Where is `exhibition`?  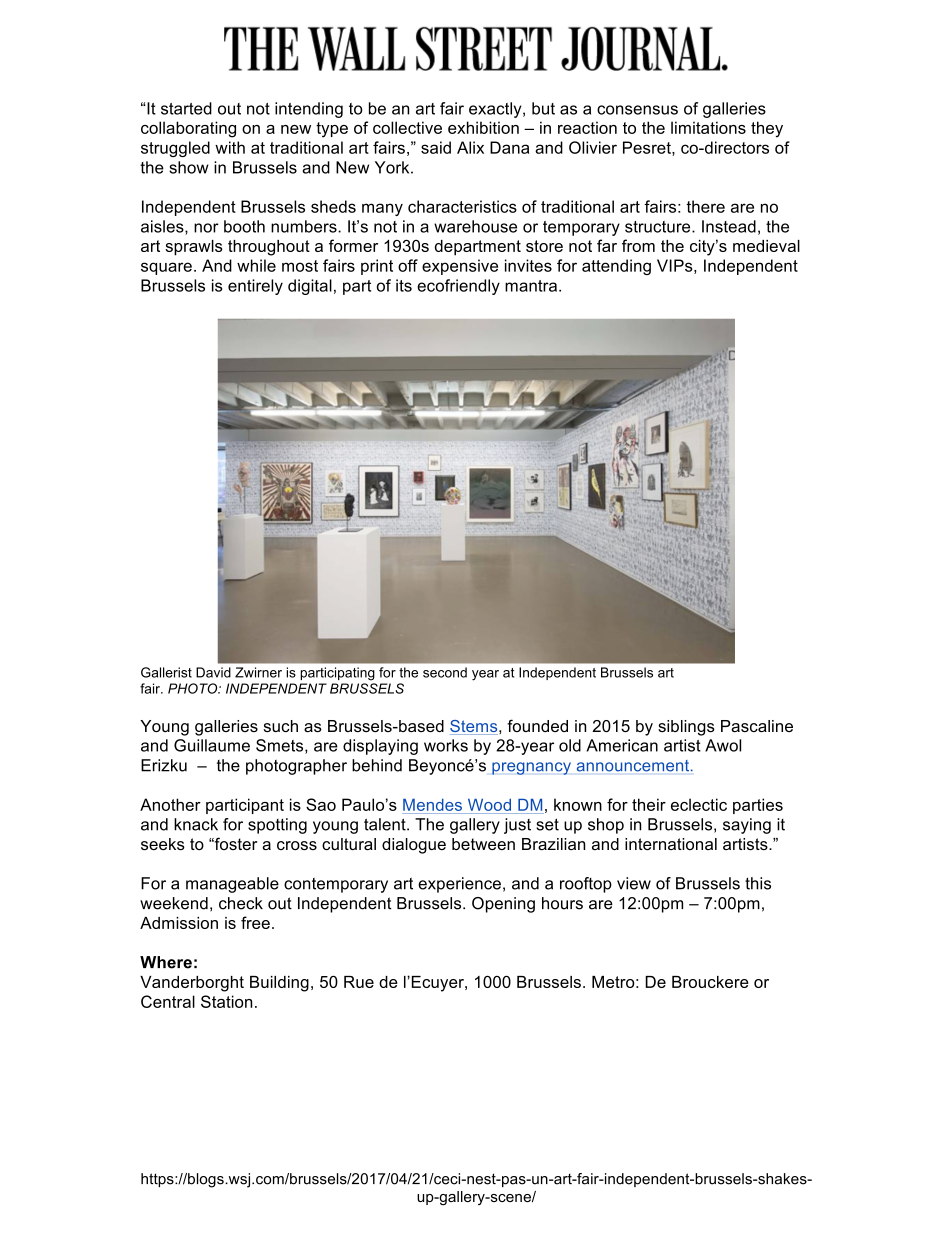 exhibition is located at coordinates (483, 127).
